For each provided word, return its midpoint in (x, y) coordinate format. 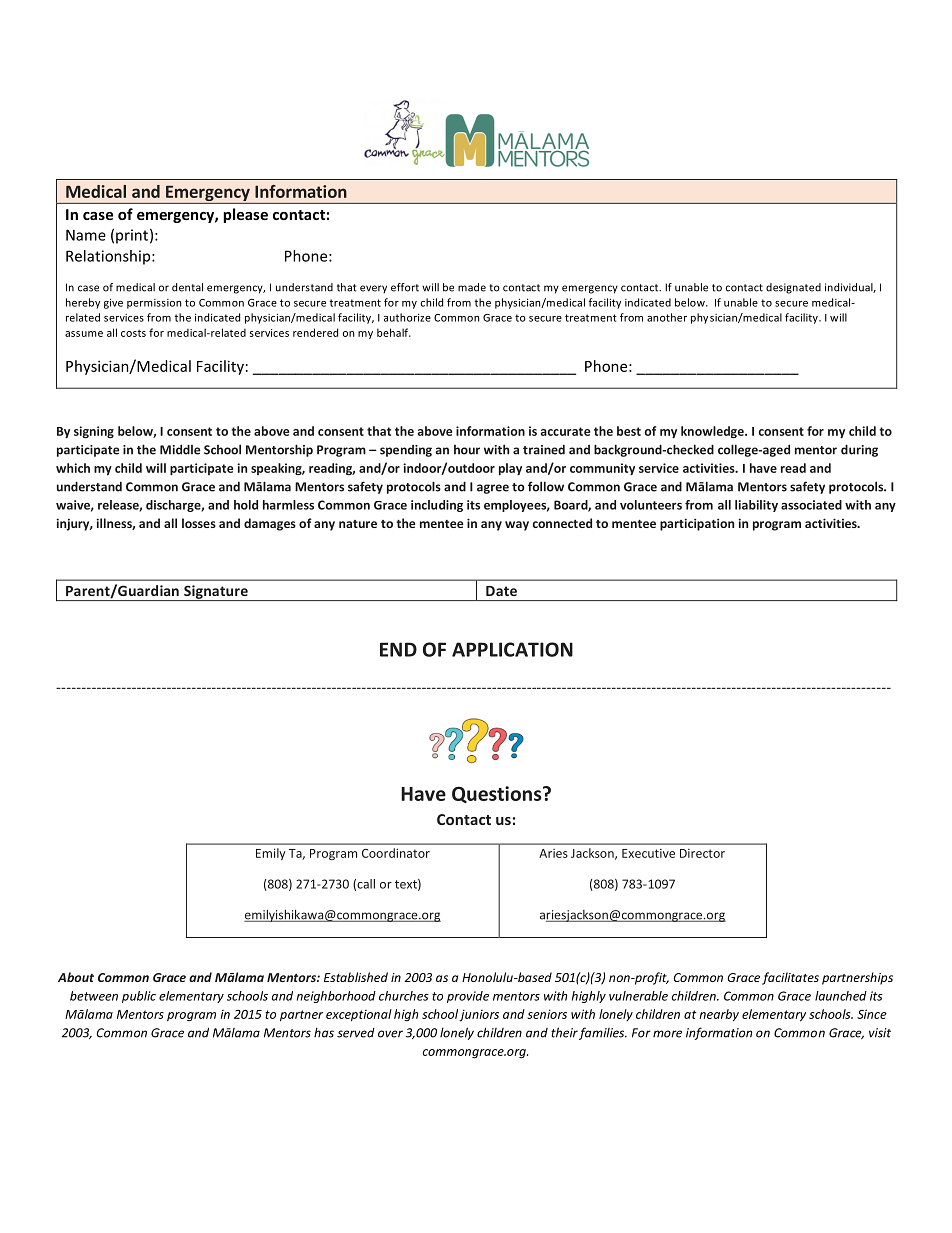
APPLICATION (512, 649)
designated (793, 288)
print (132, 236)
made (472, 287)
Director (702, 853)
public (139, 997)
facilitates (790, 978)
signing (94, 432)
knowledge (713, 432)
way (517, 526)
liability (756, 506)
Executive (648, 853)
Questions (498, 794)
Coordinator (396, 853)
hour (467, 450)
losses (199, 523)
